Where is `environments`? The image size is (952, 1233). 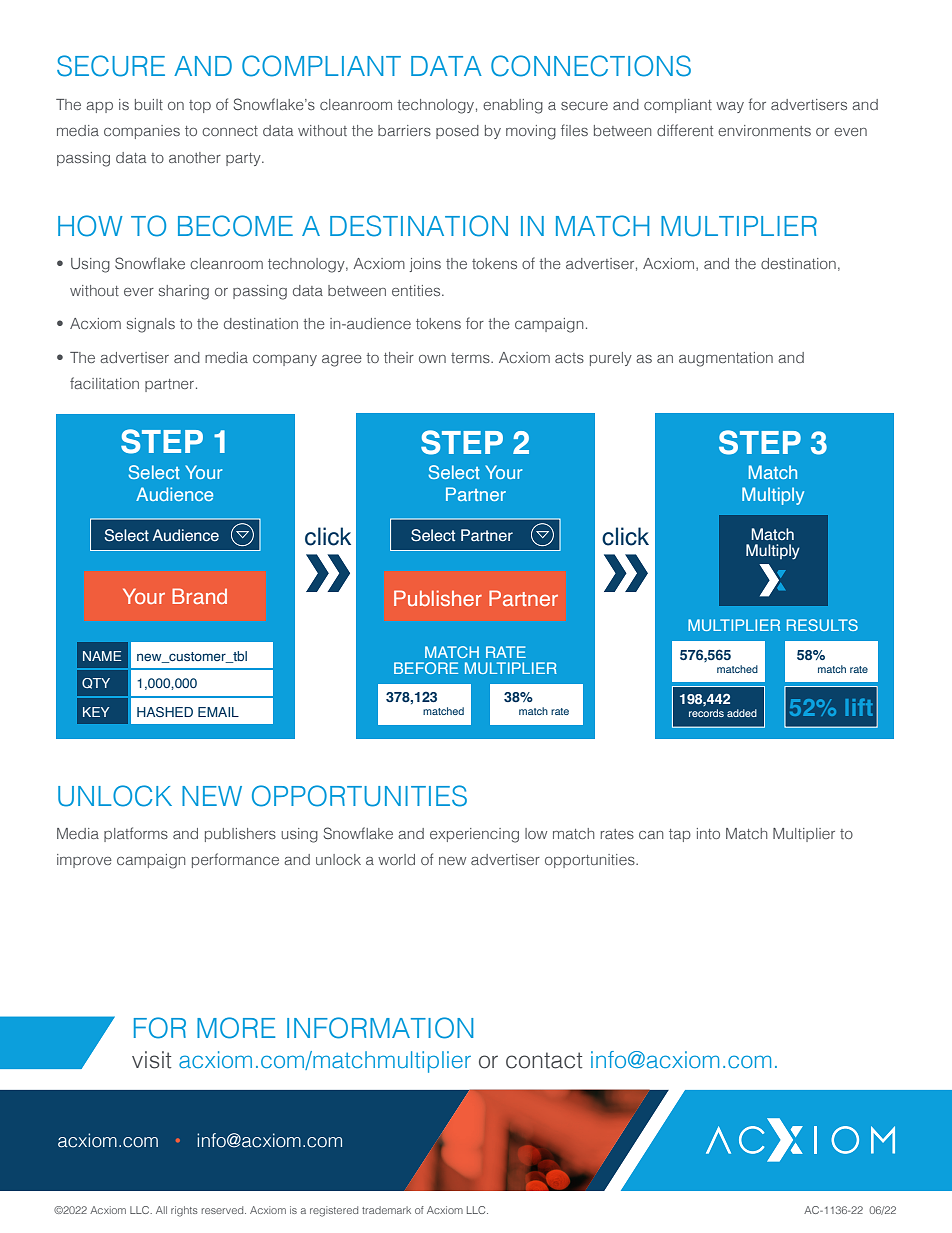 environments is located at coordinates (764, 130).
